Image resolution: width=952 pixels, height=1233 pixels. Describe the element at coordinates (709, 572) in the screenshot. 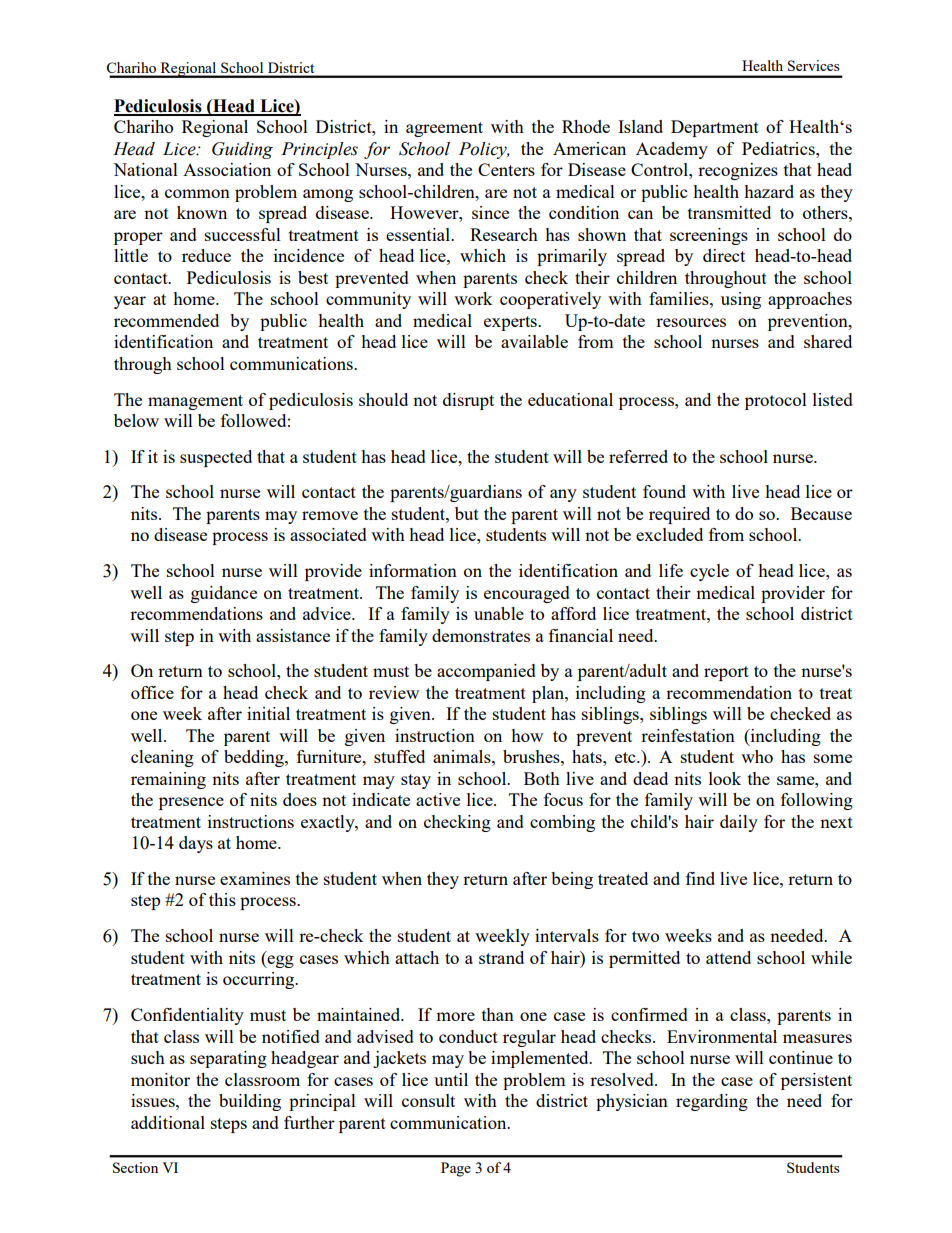

I see `cycle` at that location.
